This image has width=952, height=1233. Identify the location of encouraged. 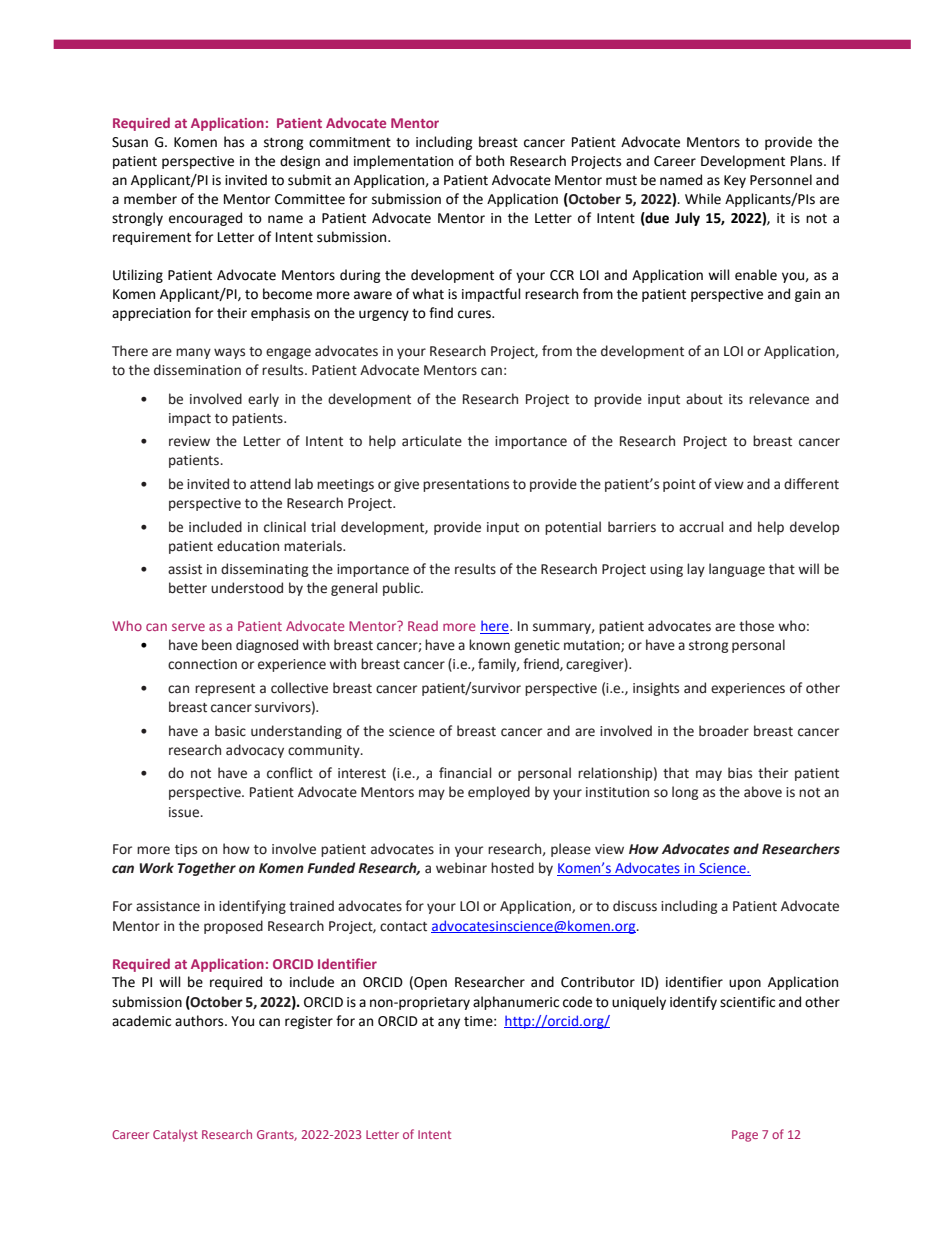
(205, 219).
